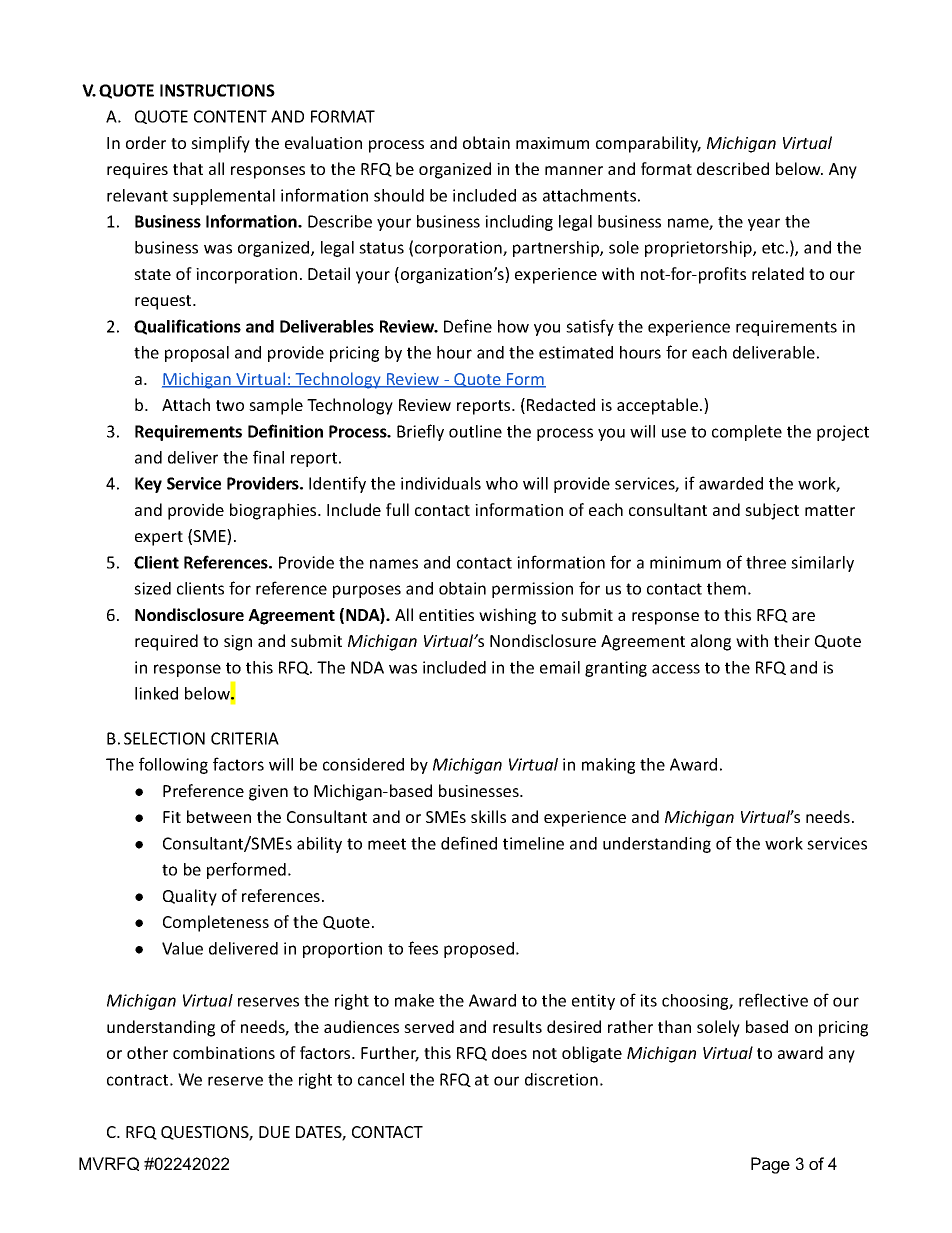  What do you see at coordinates (770, 1165) in the document?
I see `Page` at bounding box center [770, 1165].
